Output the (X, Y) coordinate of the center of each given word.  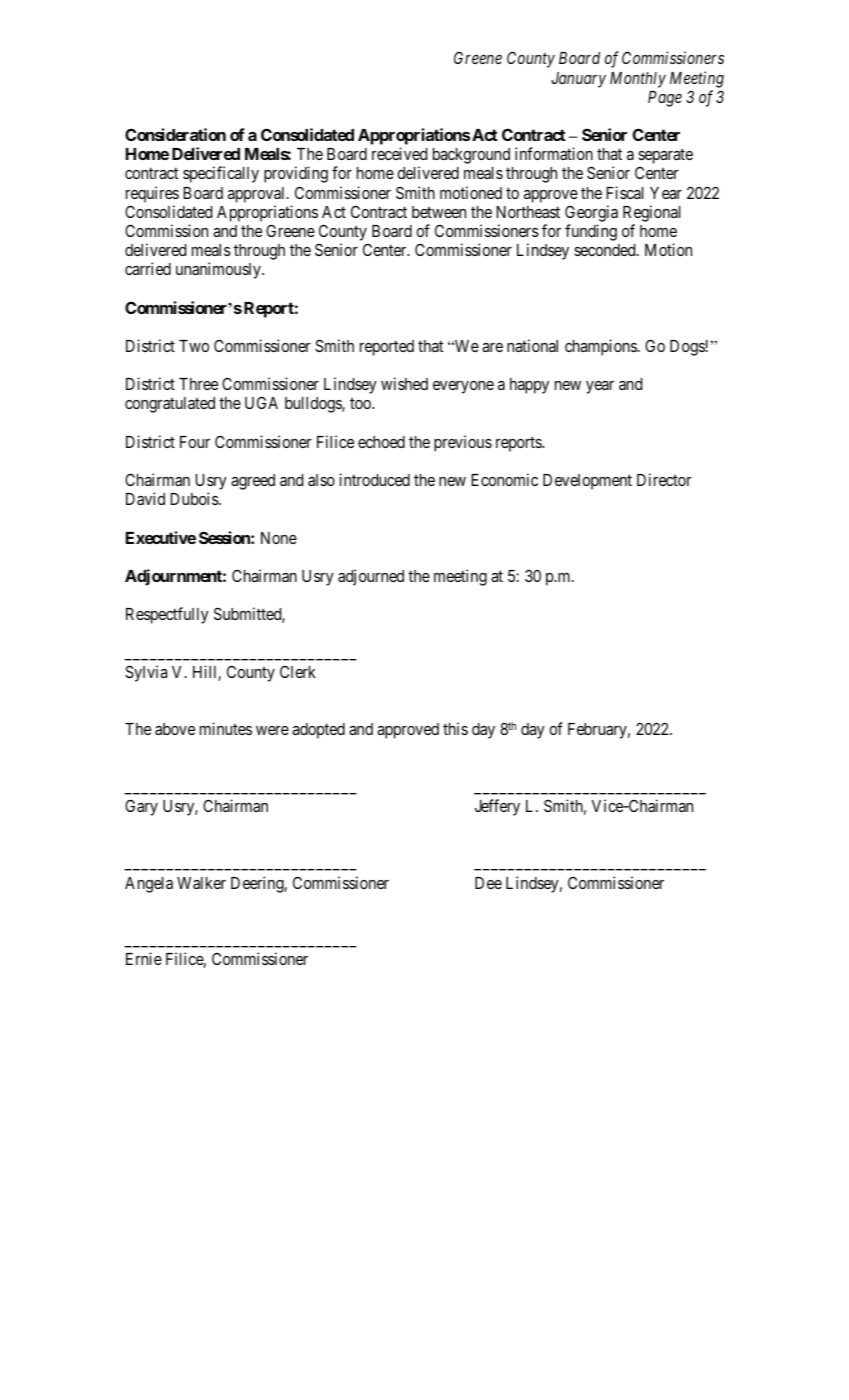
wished (404, 383)
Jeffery (497, 807)
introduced (374, 479)
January (578, 80)
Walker (201, 883)
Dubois (195, 498)
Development (587, 482)
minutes (226, 728)
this (455, 728)
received (399, 153)
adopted (318, 731)
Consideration (175, 134)
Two (194, 346)
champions (601, 347)
